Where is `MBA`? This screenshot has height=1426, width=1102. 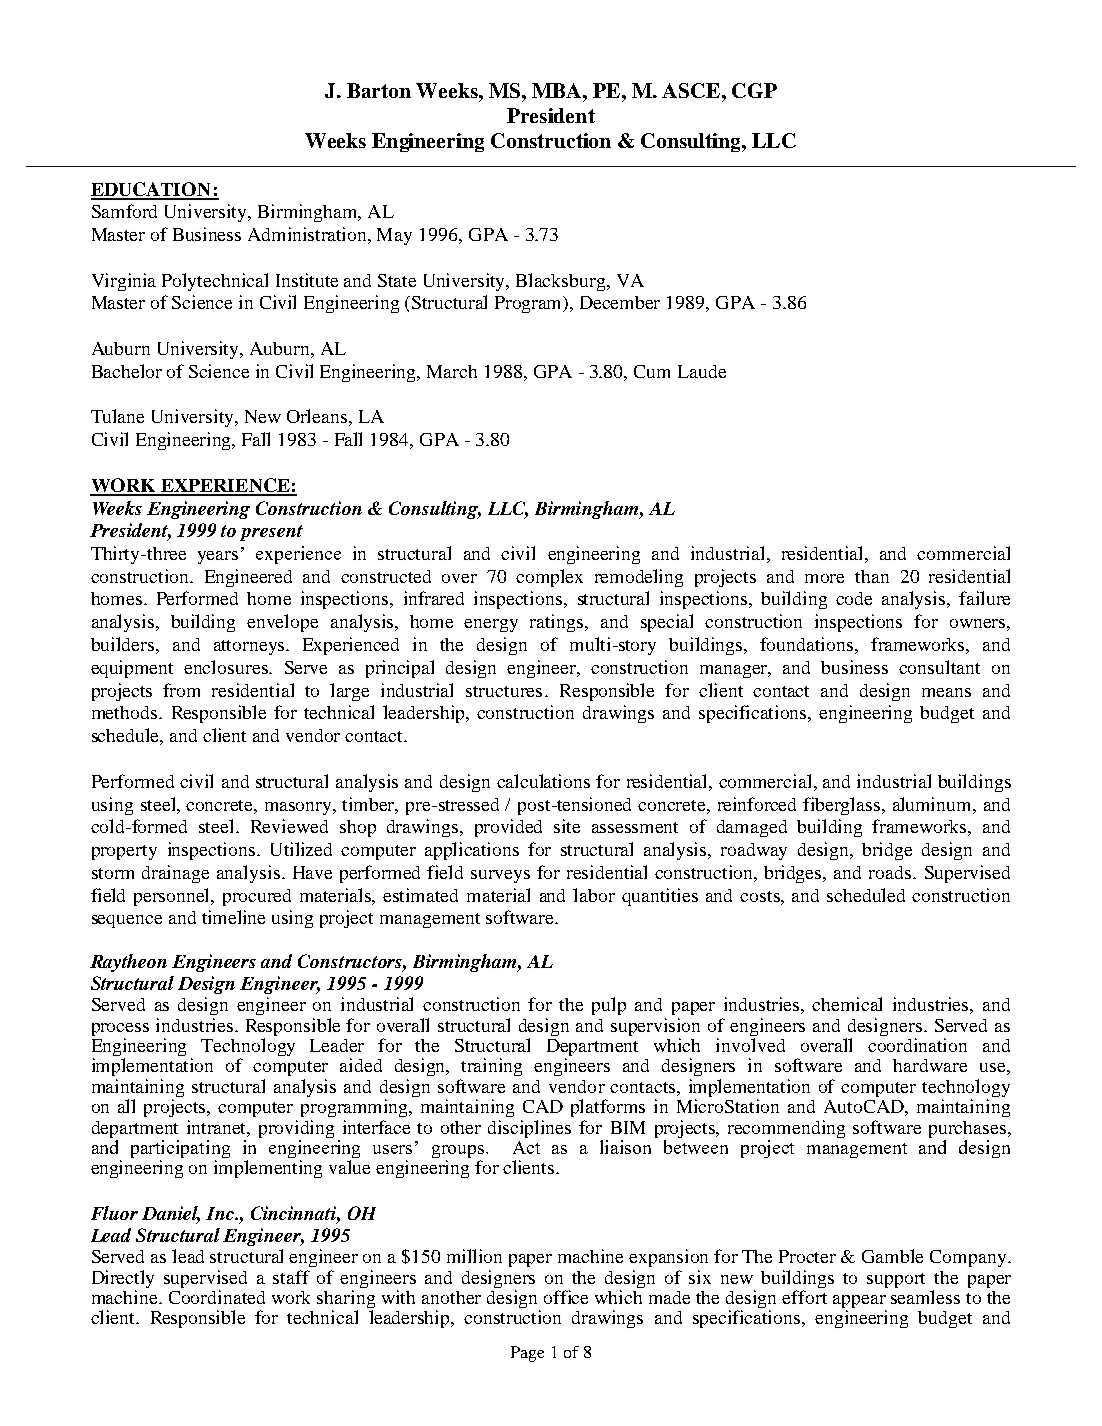 MBA is located at coordinates (558, 90).
